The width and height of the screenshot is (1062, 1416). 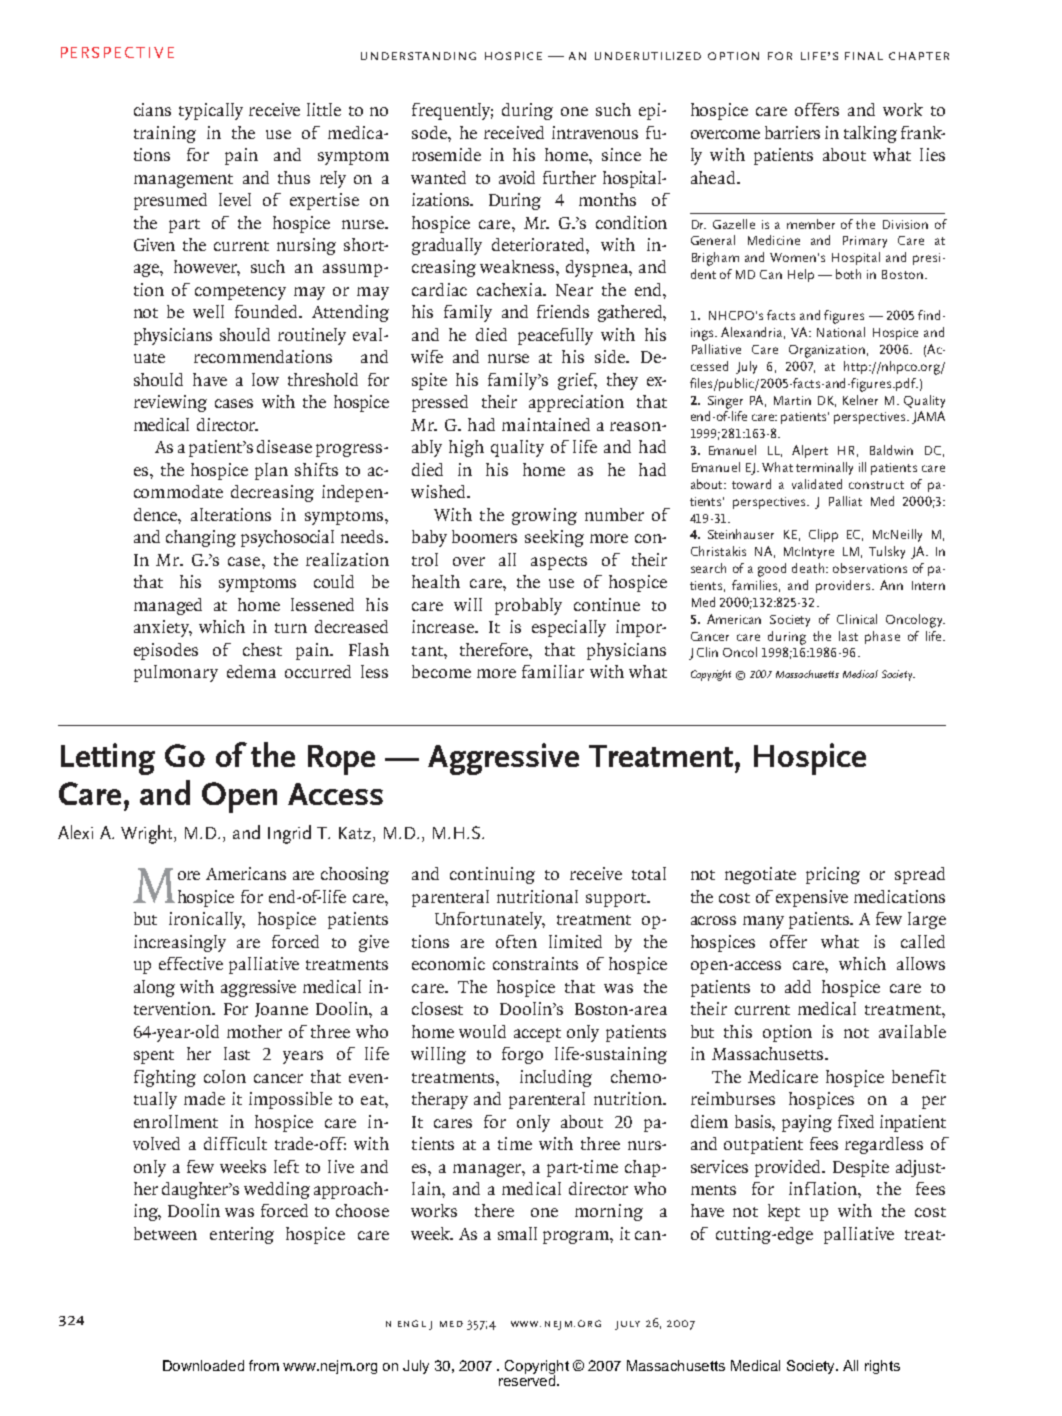 What do you see at coordinates (882, 1367) in the screenshot?
I see `rights` at bounding box center [882, 1367].
